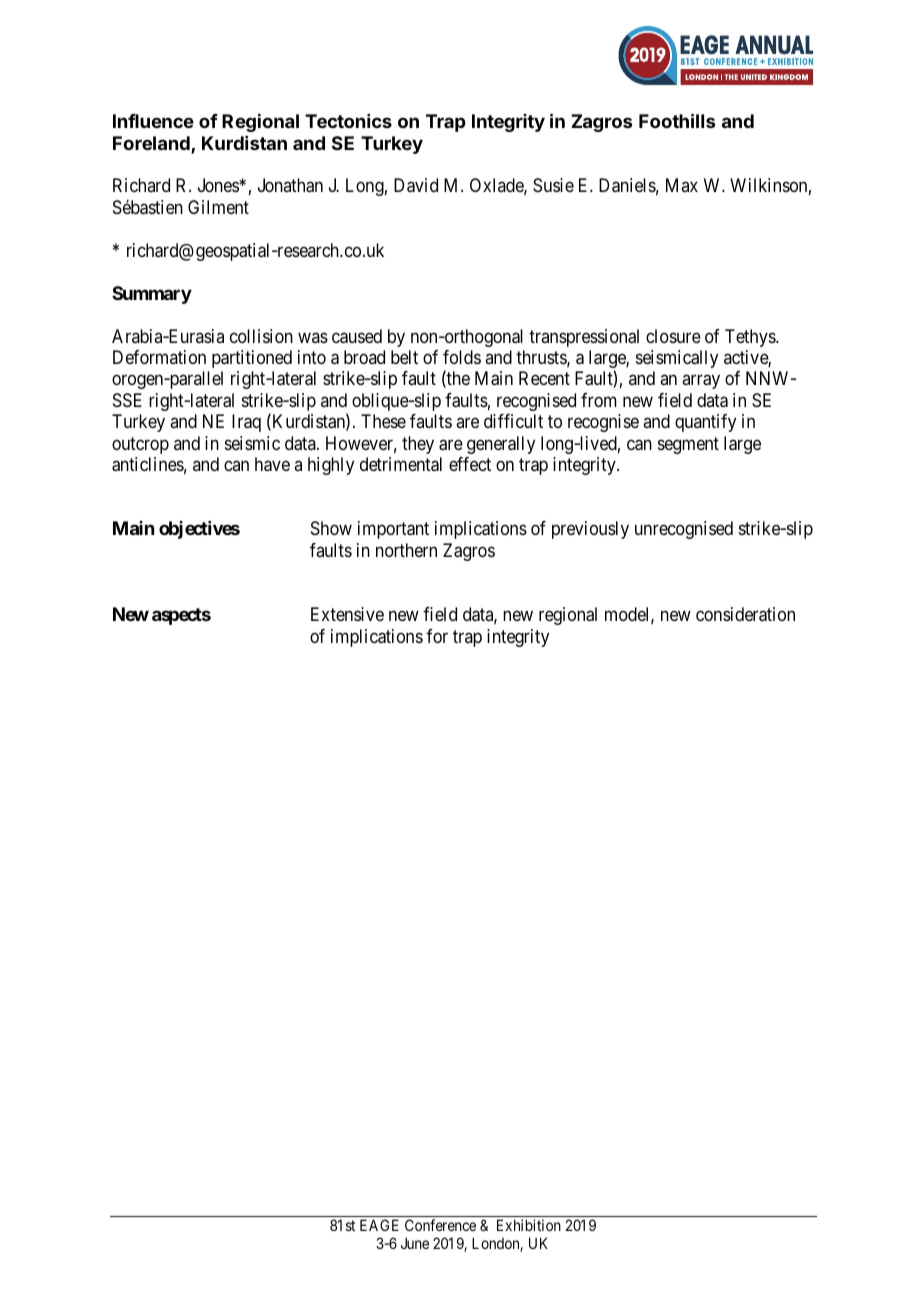 This document has width=924, height=1308. Describe the element at coordinates (406, 550) in the document. I see `northern` at that location.
